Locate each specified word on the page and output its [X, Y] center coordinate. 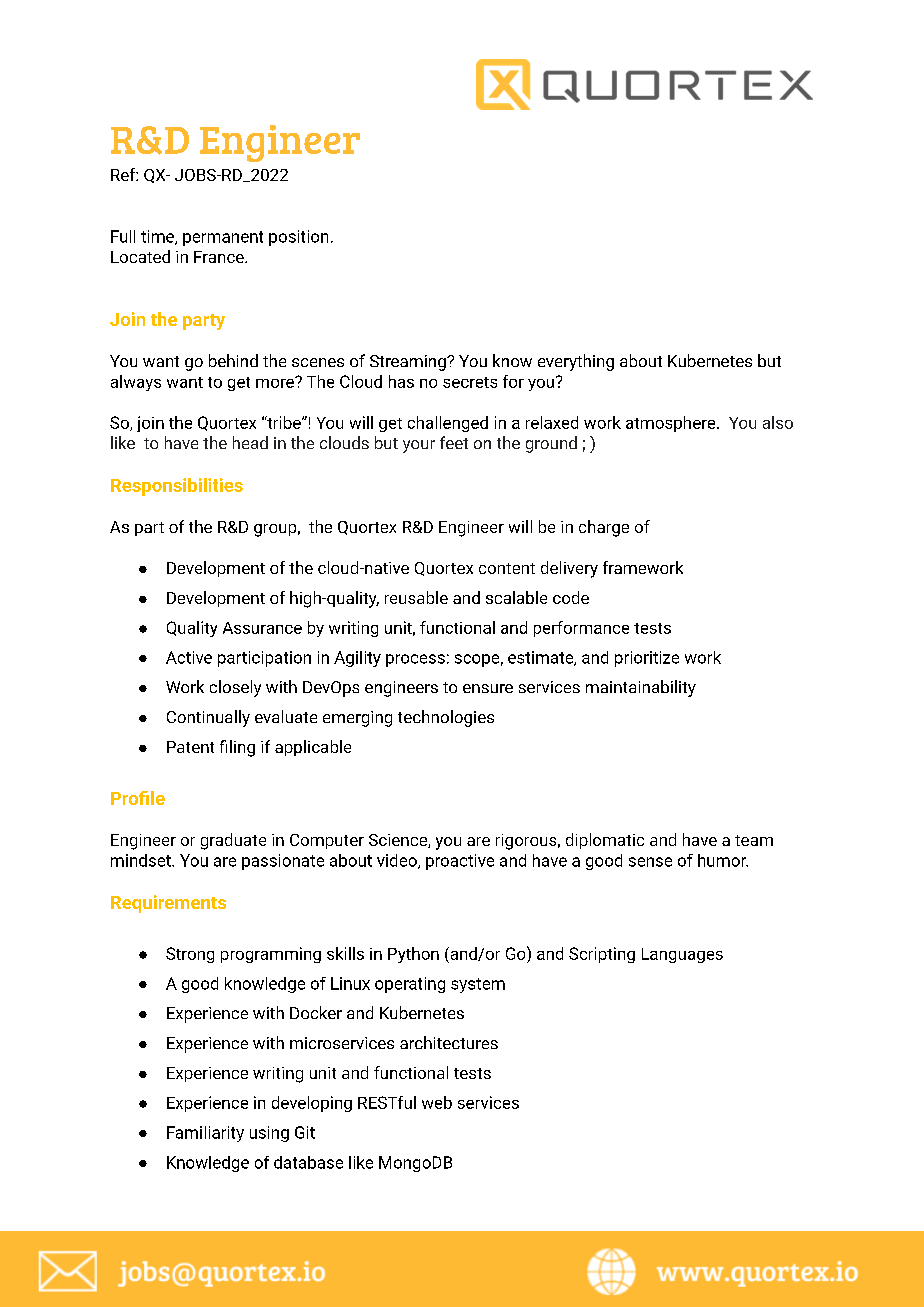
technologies [446, 718]
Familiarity [205, 1134]
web [437, 1102]
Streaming [409, 363]
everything [576, 362]
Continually [208, 718]
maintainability [641, 688]
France [220, 257]
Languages [682, 955]
